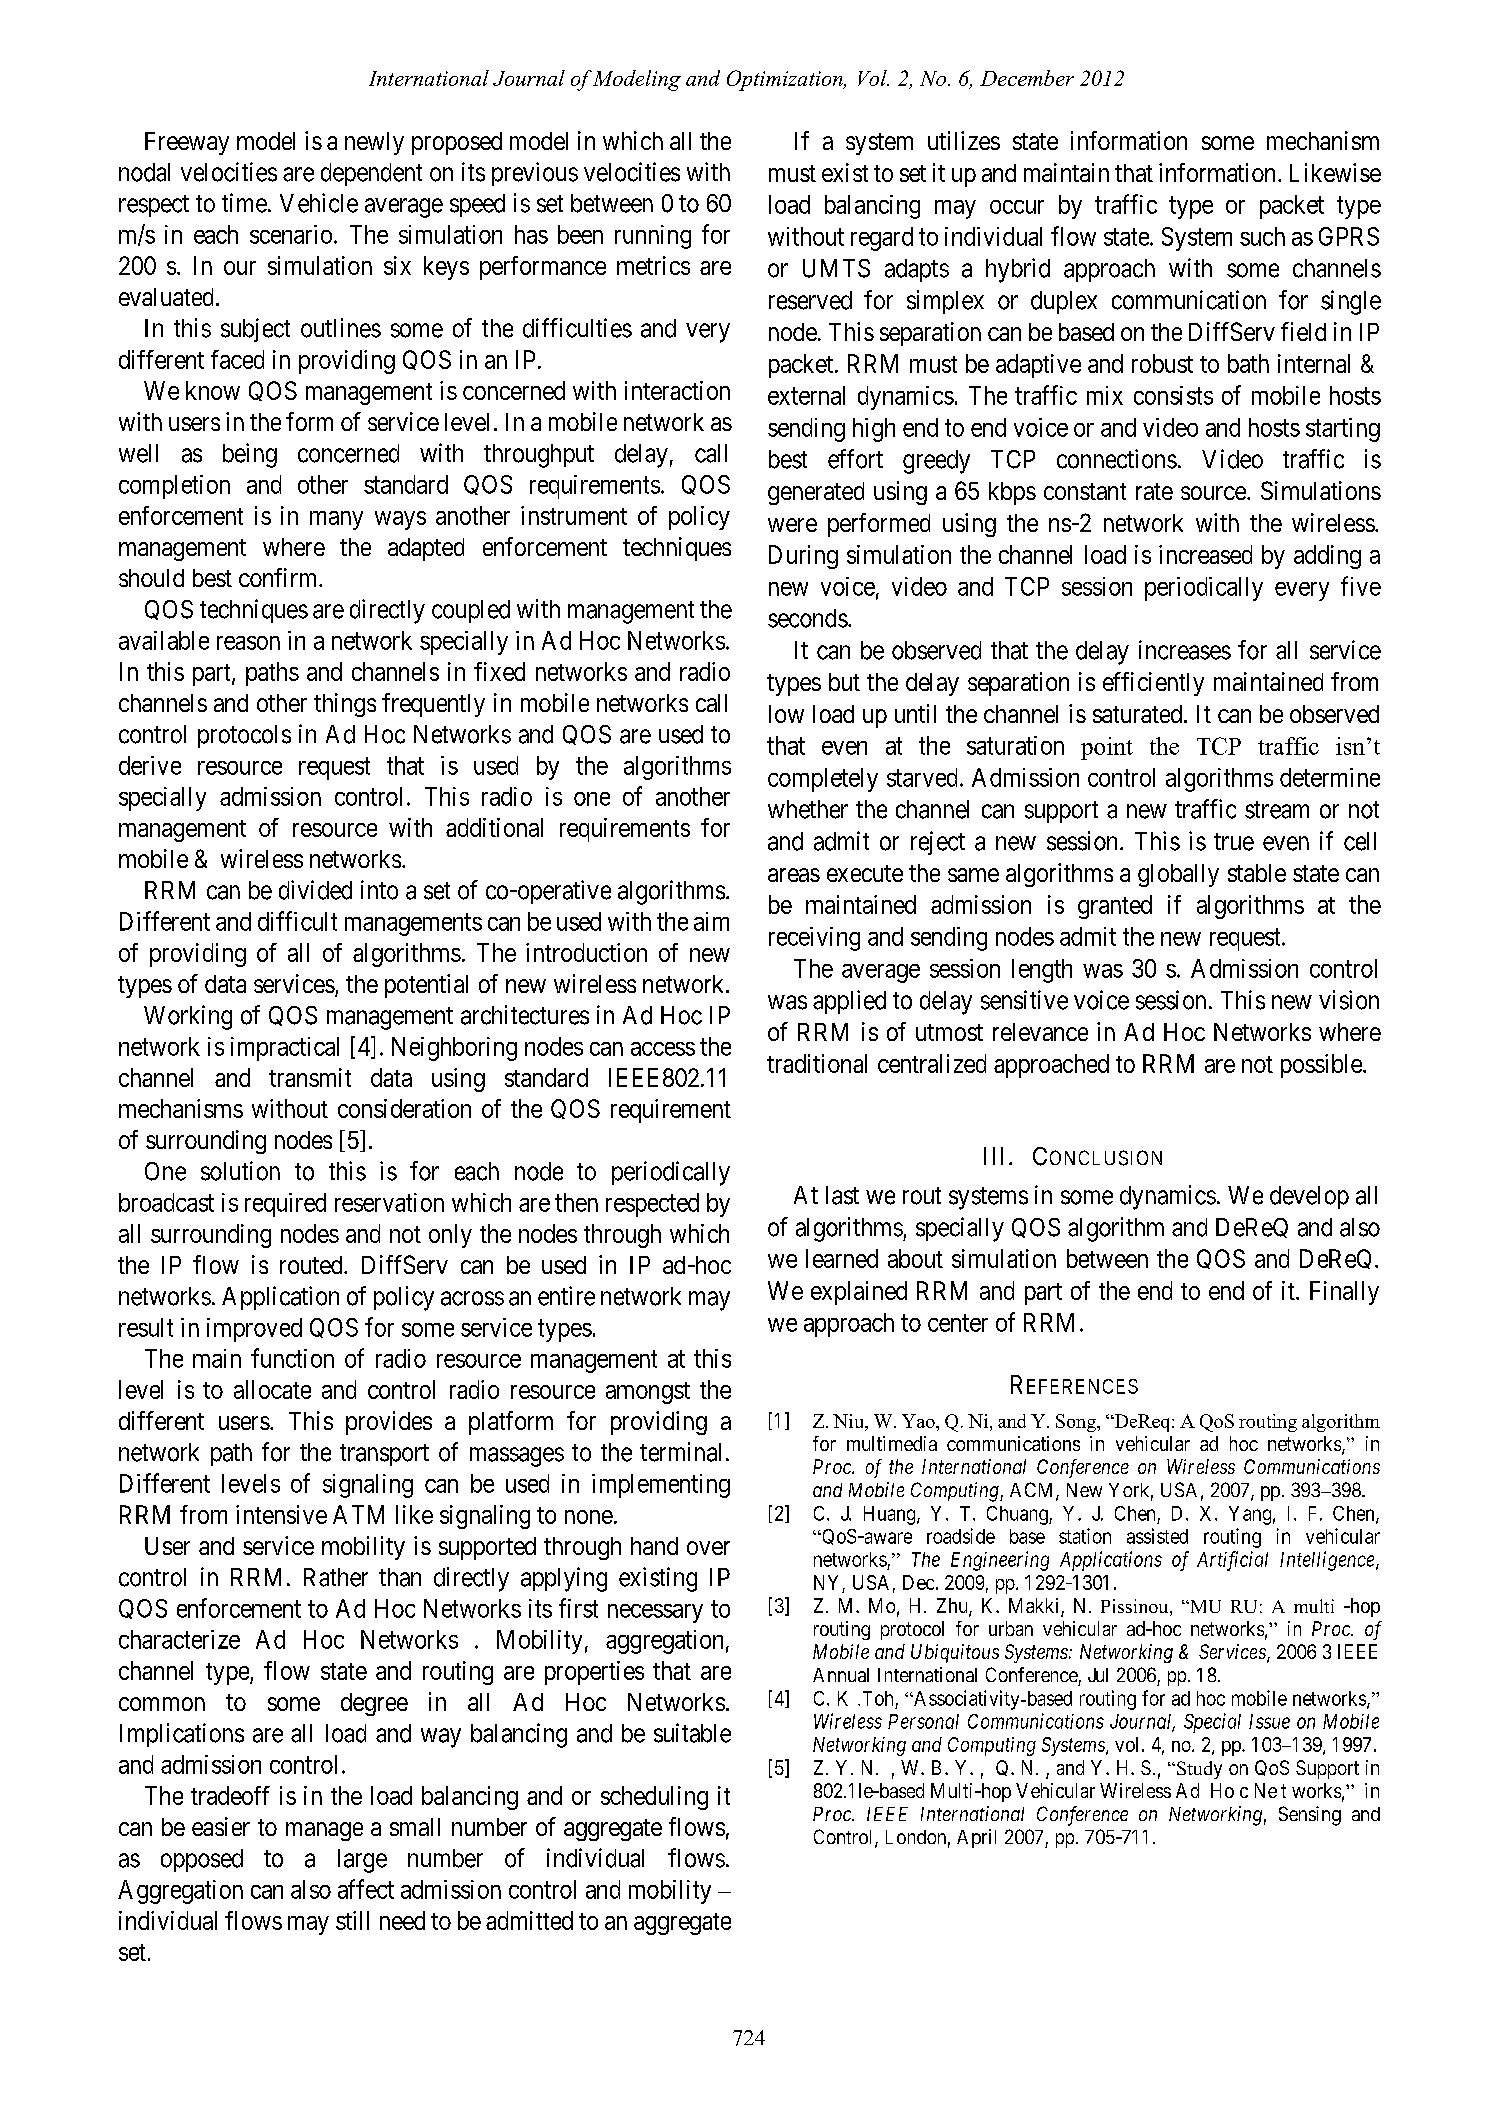 The image size is (1498, 2118). What do you see at coordinates (786, 80) in the image?
I see `Optimization` at bounding box center [786, 80].
